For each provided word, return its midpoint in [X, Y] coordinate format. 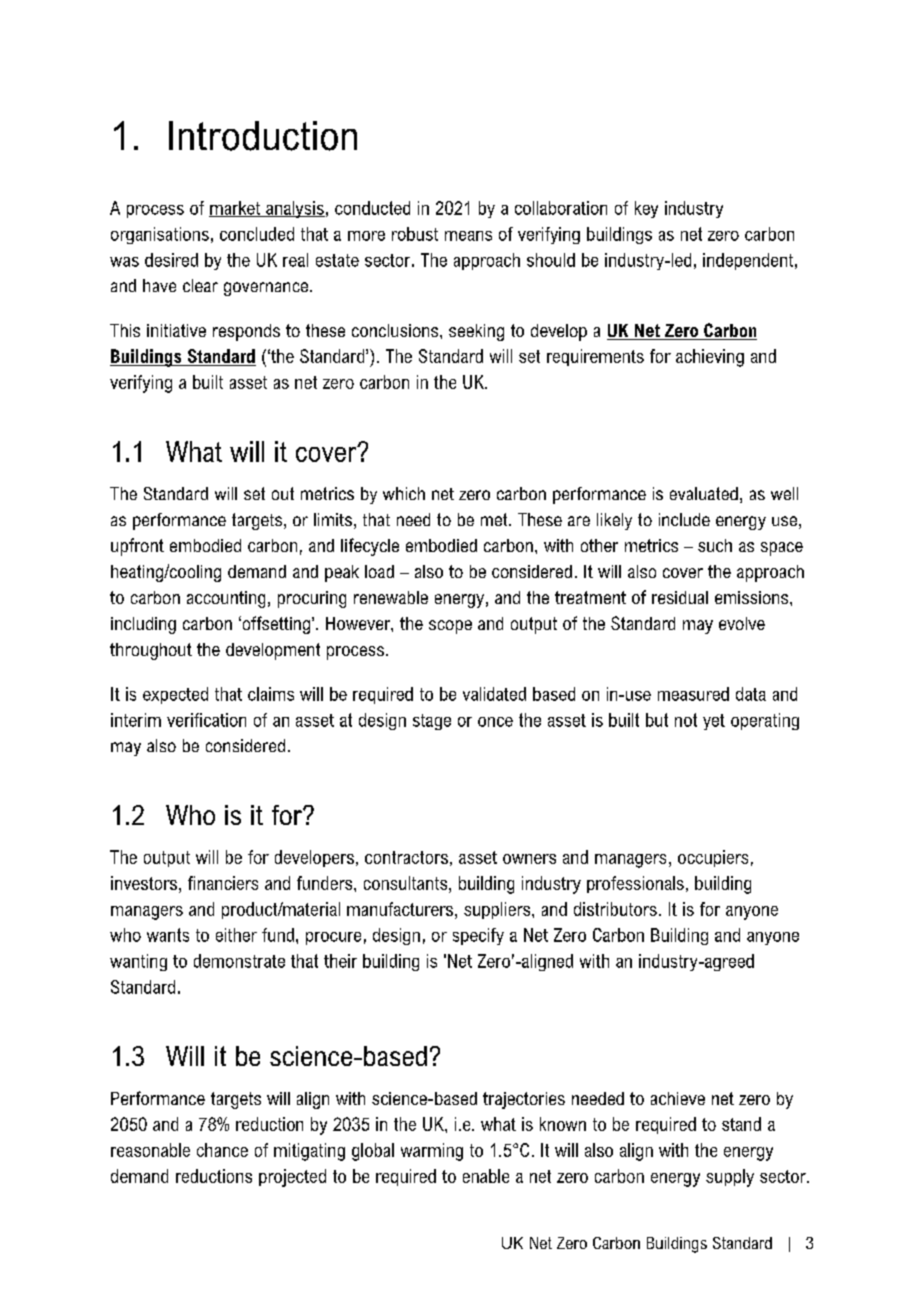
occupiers [713, 858]
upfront [137, 547]
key [646, 209]
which [404, 493]
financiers [223, 883]
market [236, 209]
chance [222, 1150]
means [468, 236]
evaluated [704, 493]
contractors [406, 857]
